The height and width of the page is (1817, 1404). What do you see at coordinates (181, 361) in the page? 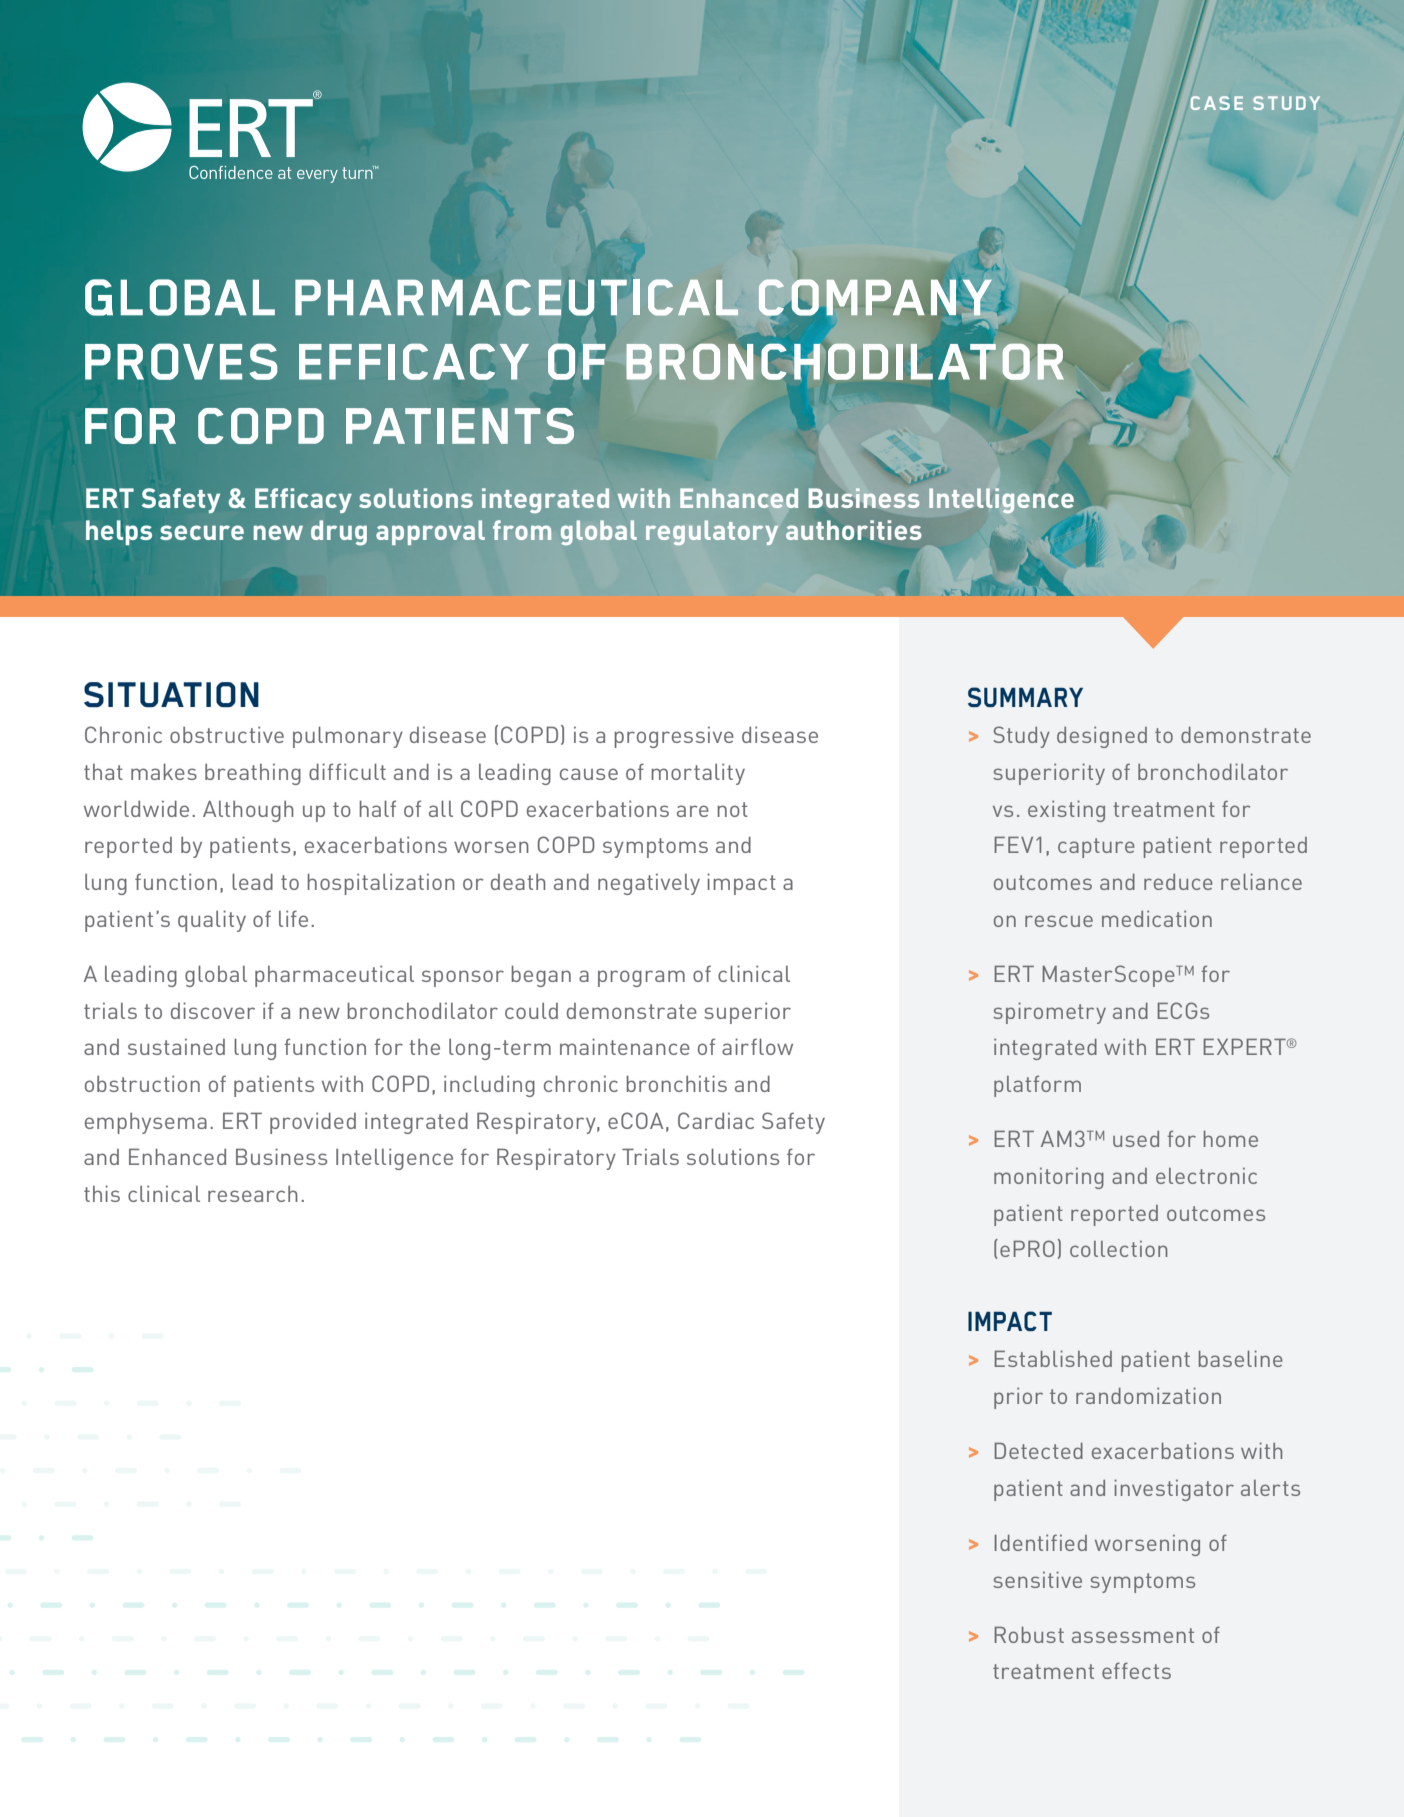
I see `PROVES` at bounding box center [181, 361].
